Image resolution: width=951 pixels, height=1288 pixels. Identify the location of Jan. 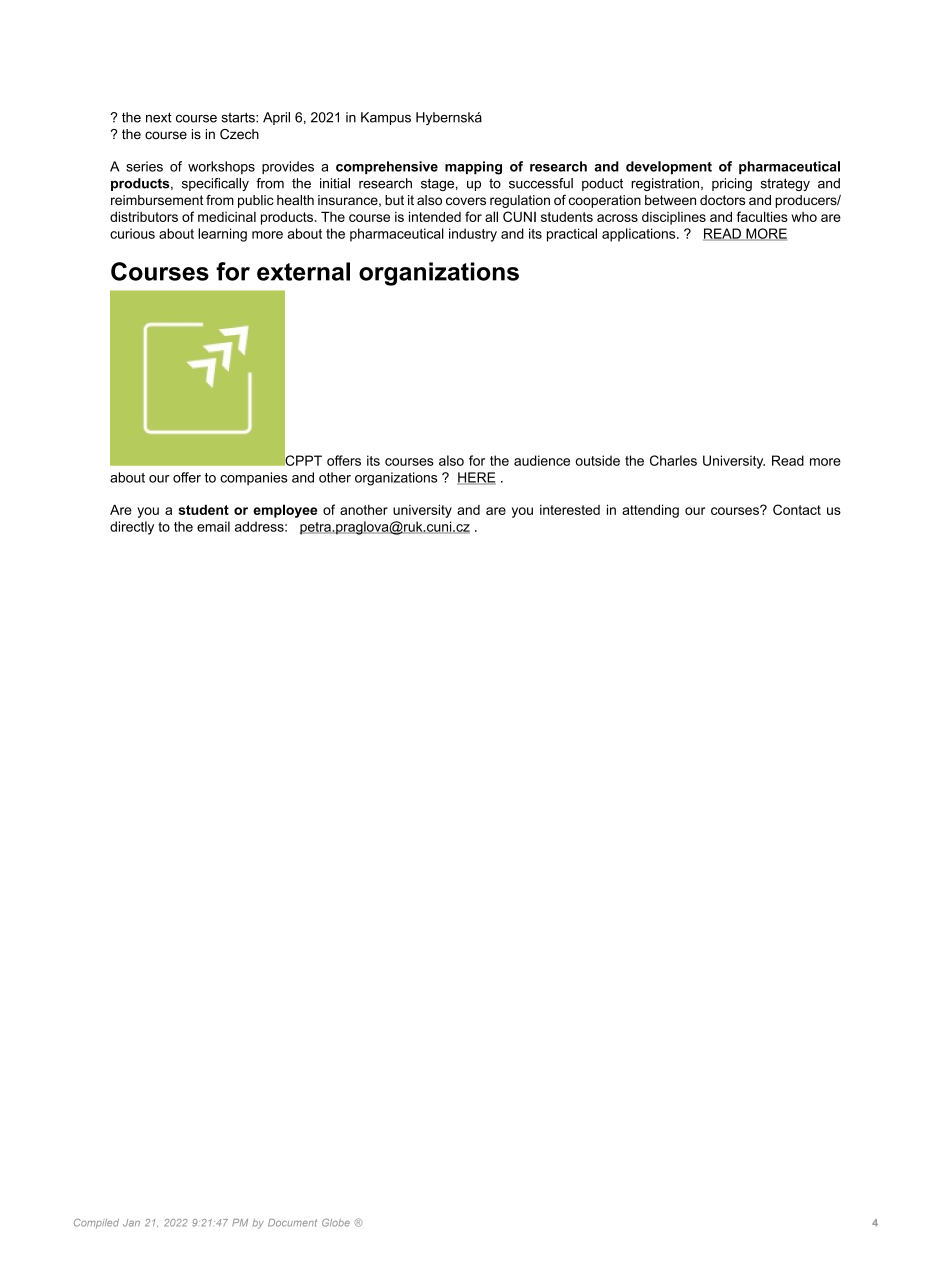
(131, 1223).
